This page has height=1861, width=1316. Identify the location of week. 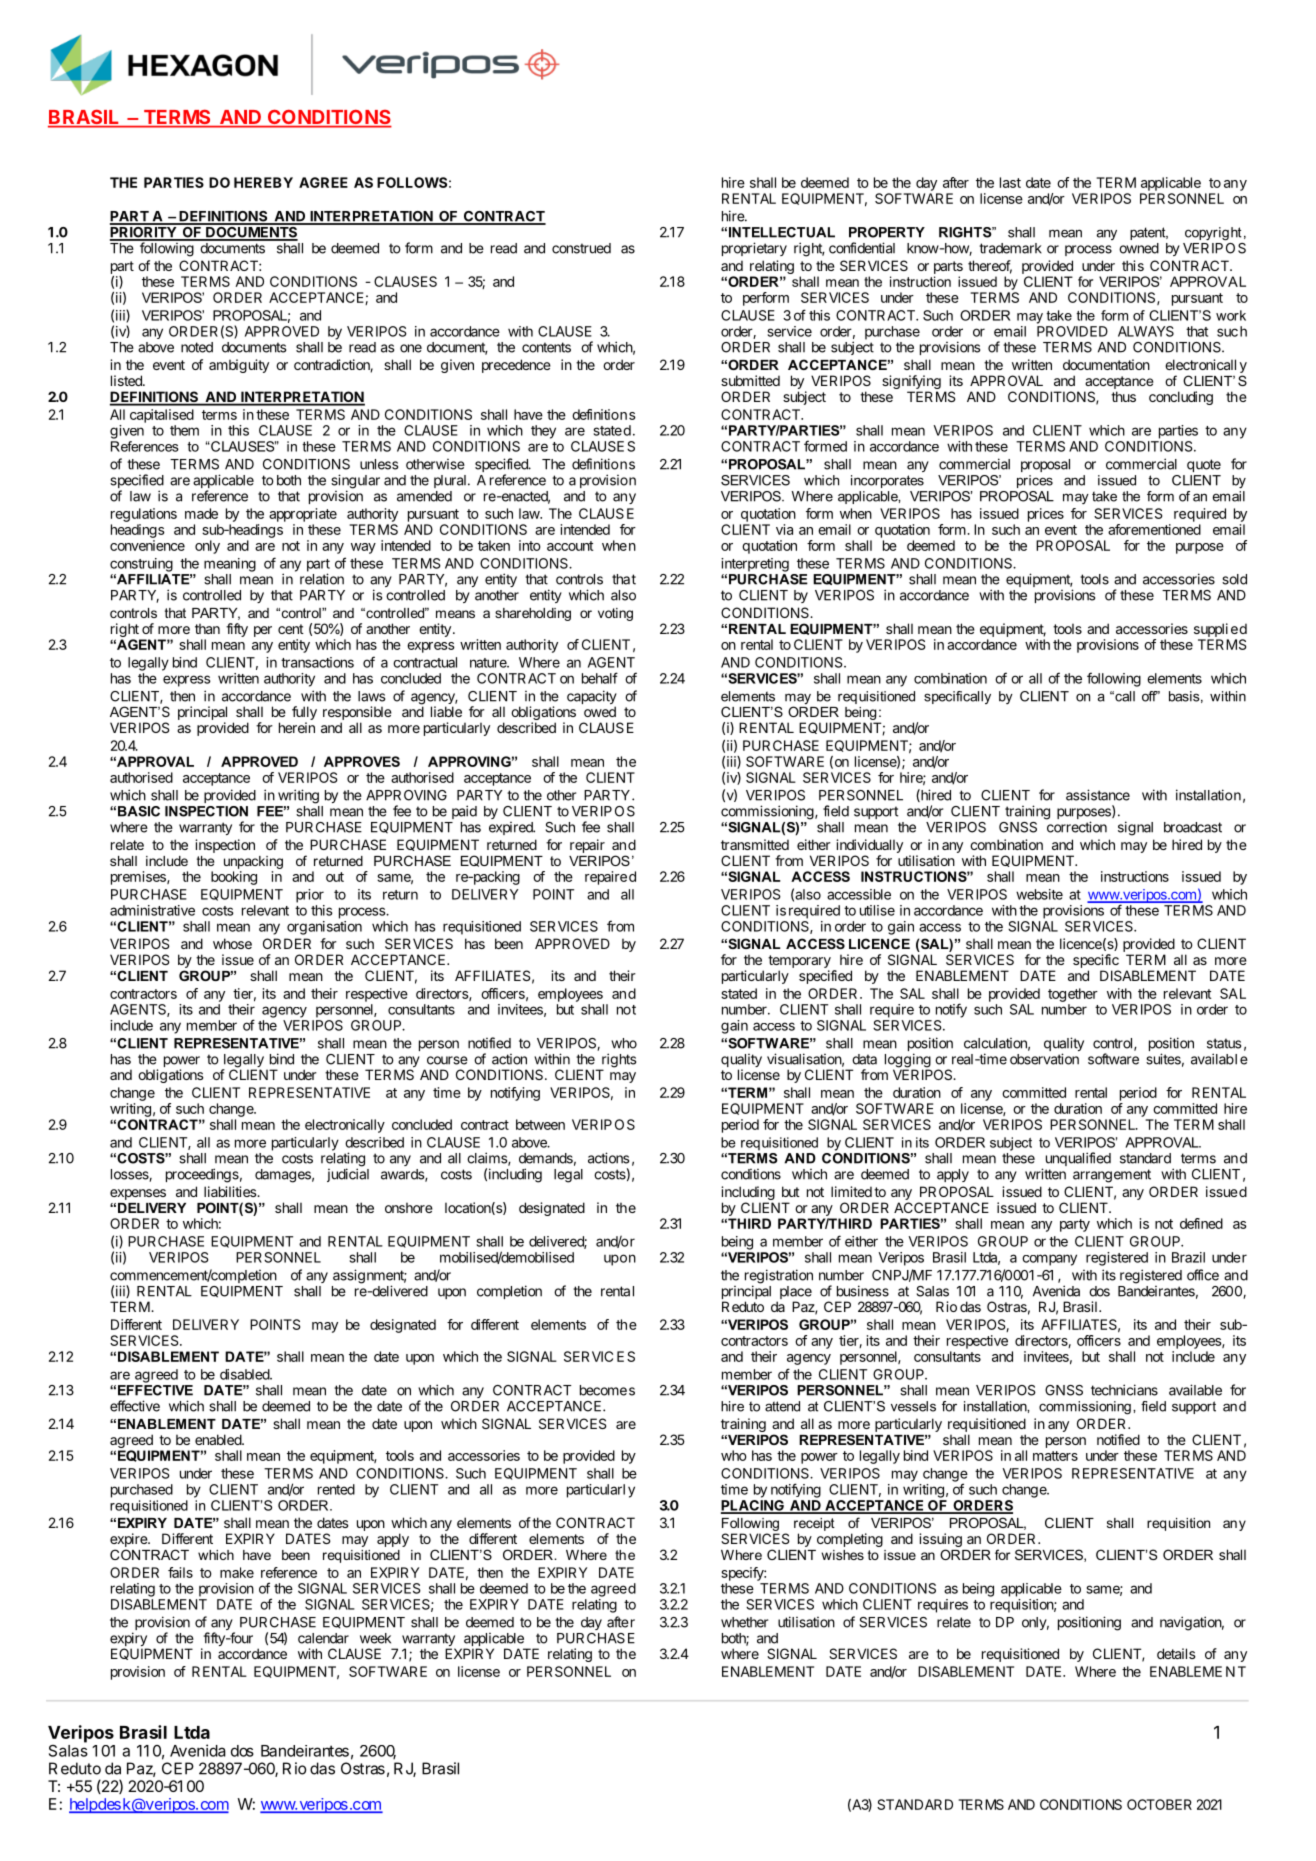
(375, 1638).
